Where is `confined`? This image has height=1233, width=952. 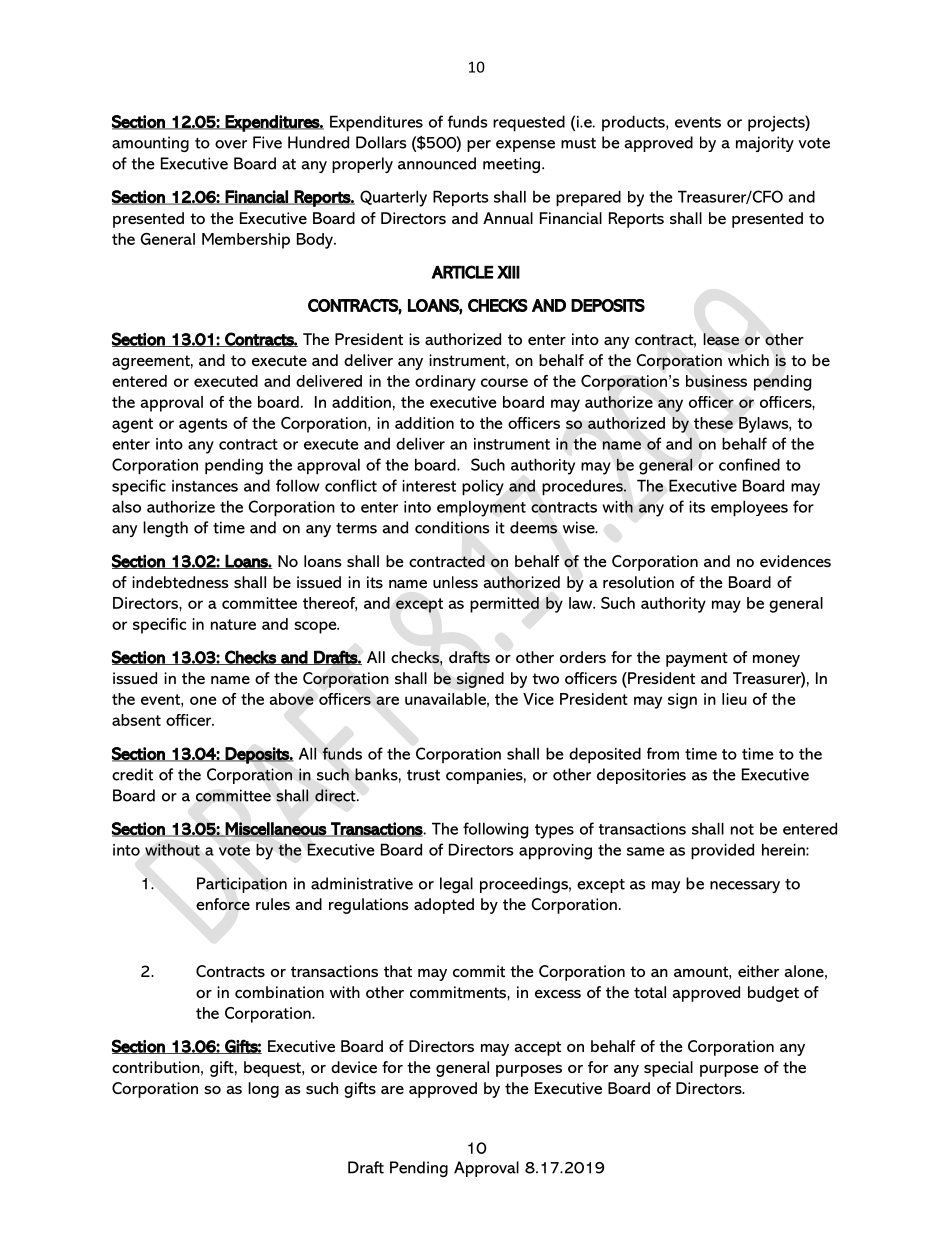 confined is located at coordinates (749, 464).
